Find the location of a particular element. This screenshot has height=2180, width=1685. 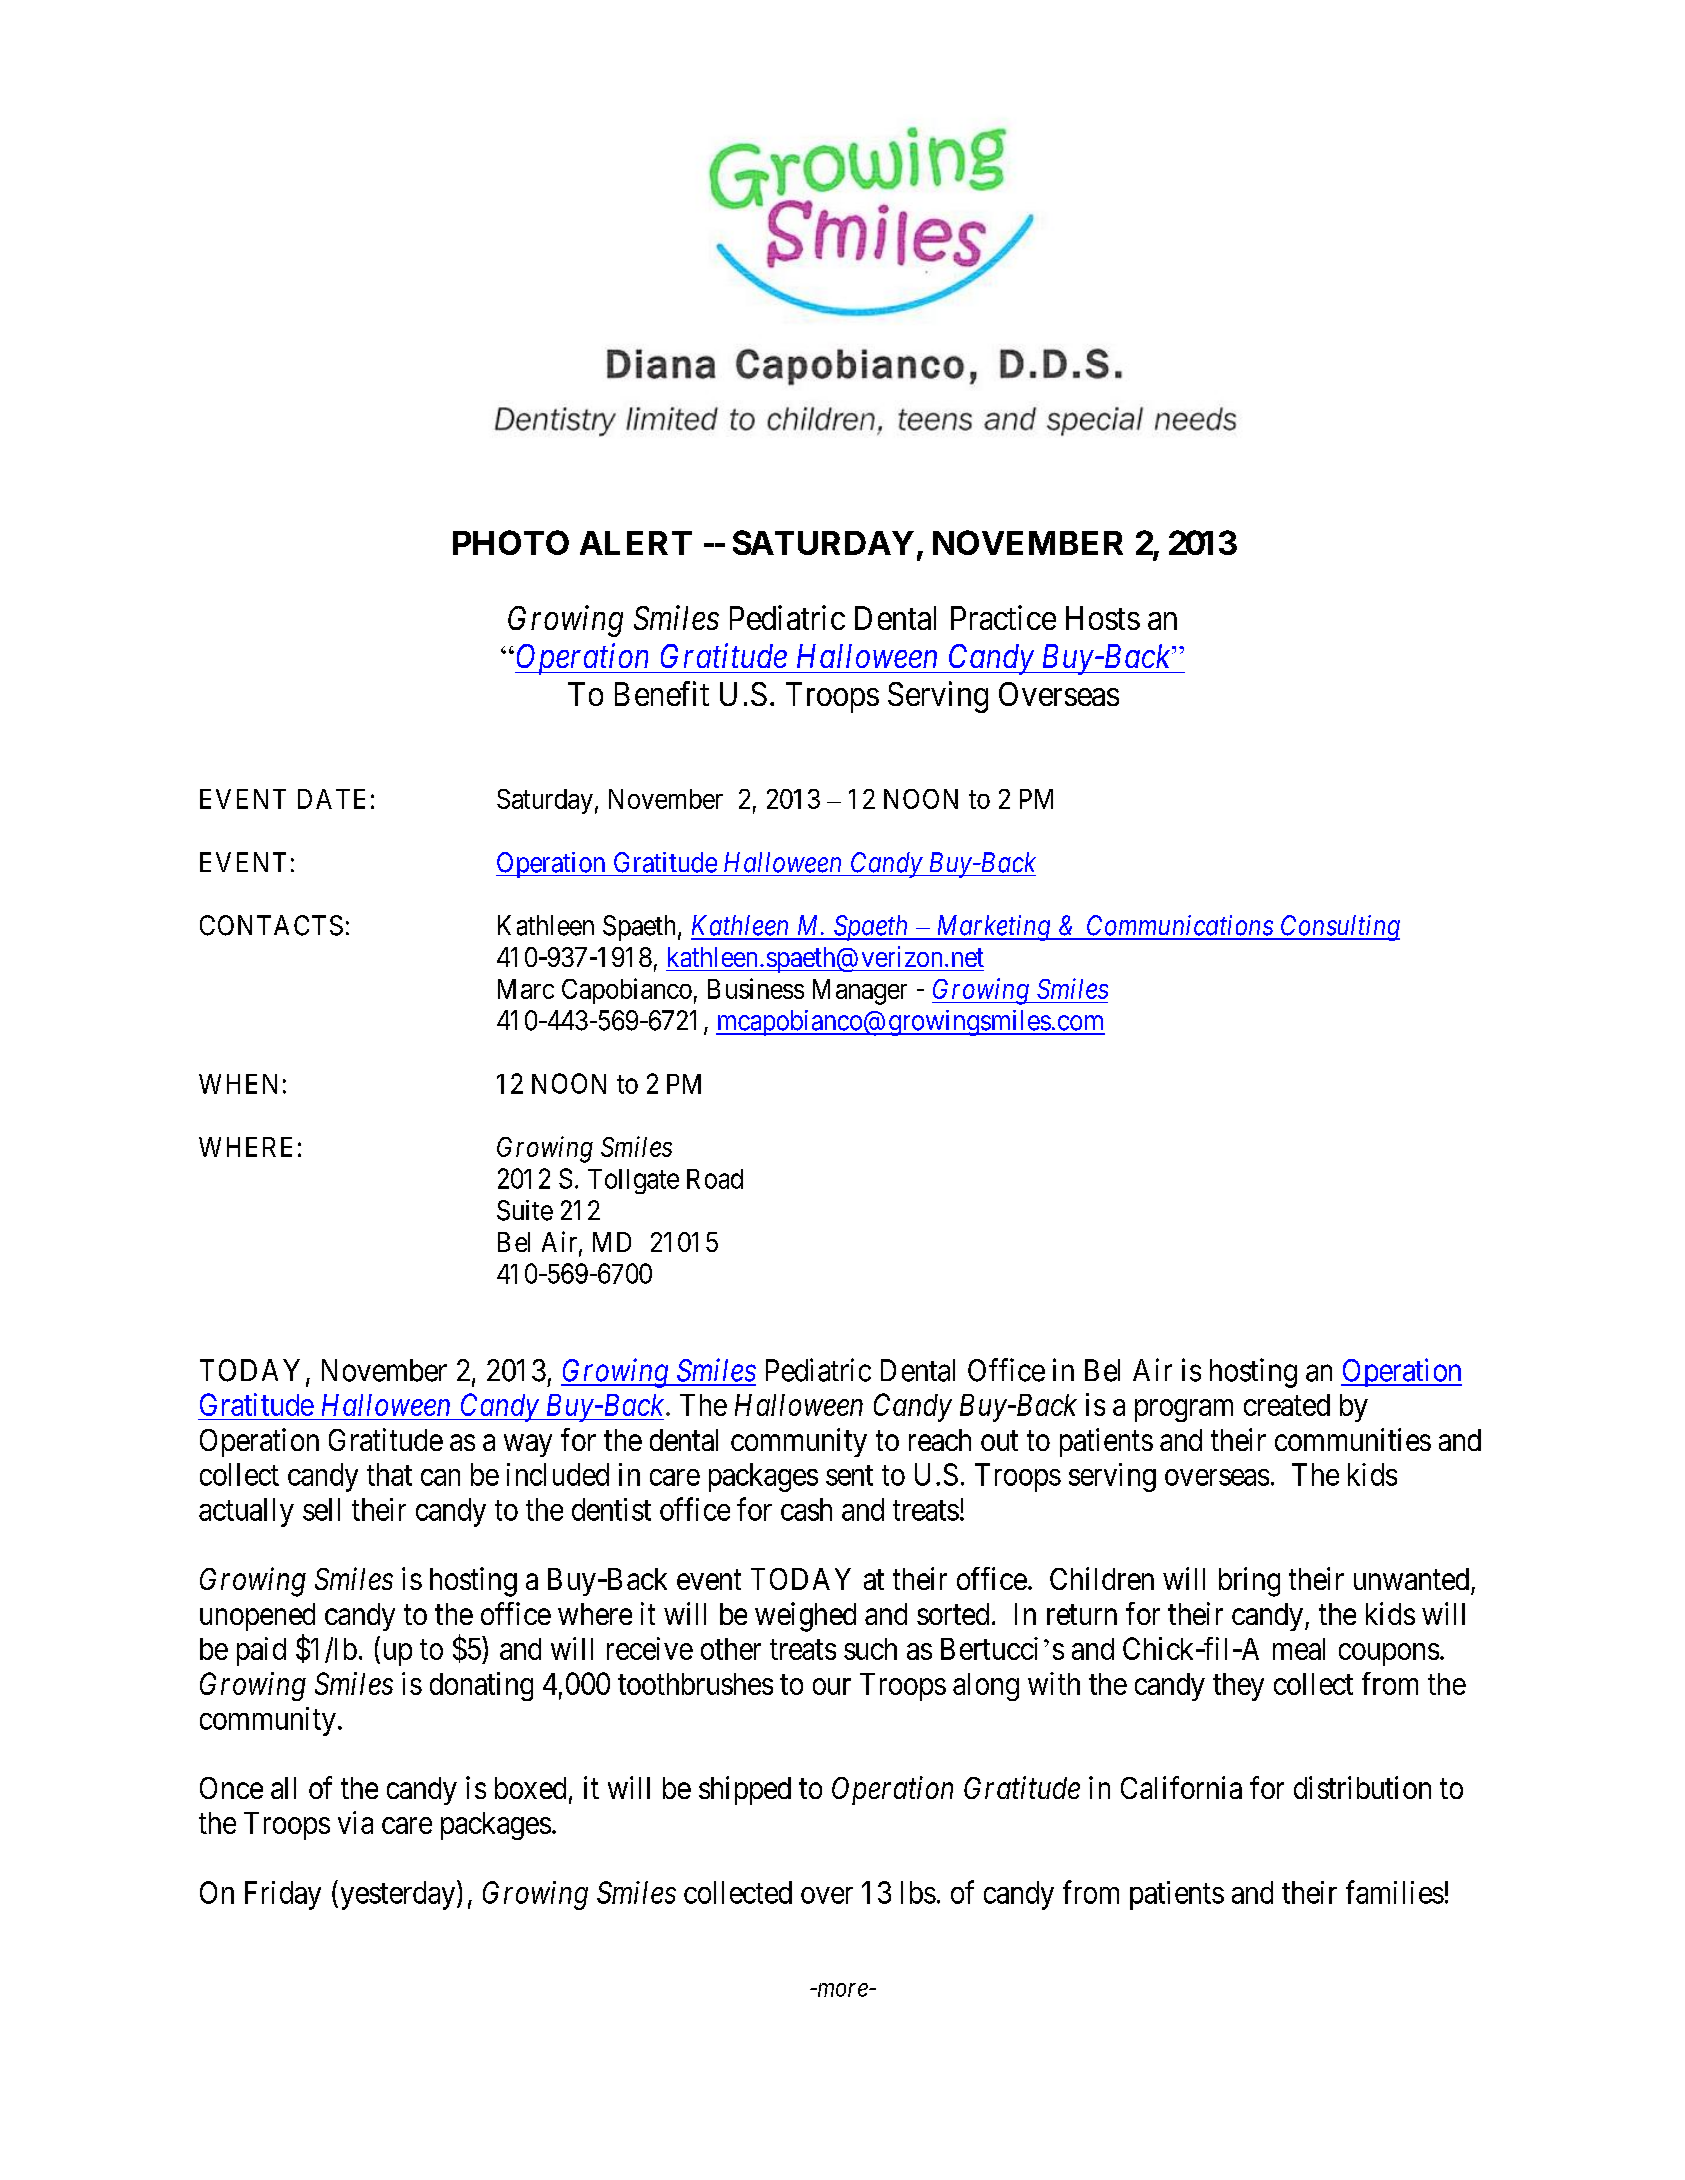

cash is located at coordinates (806, 1509).
